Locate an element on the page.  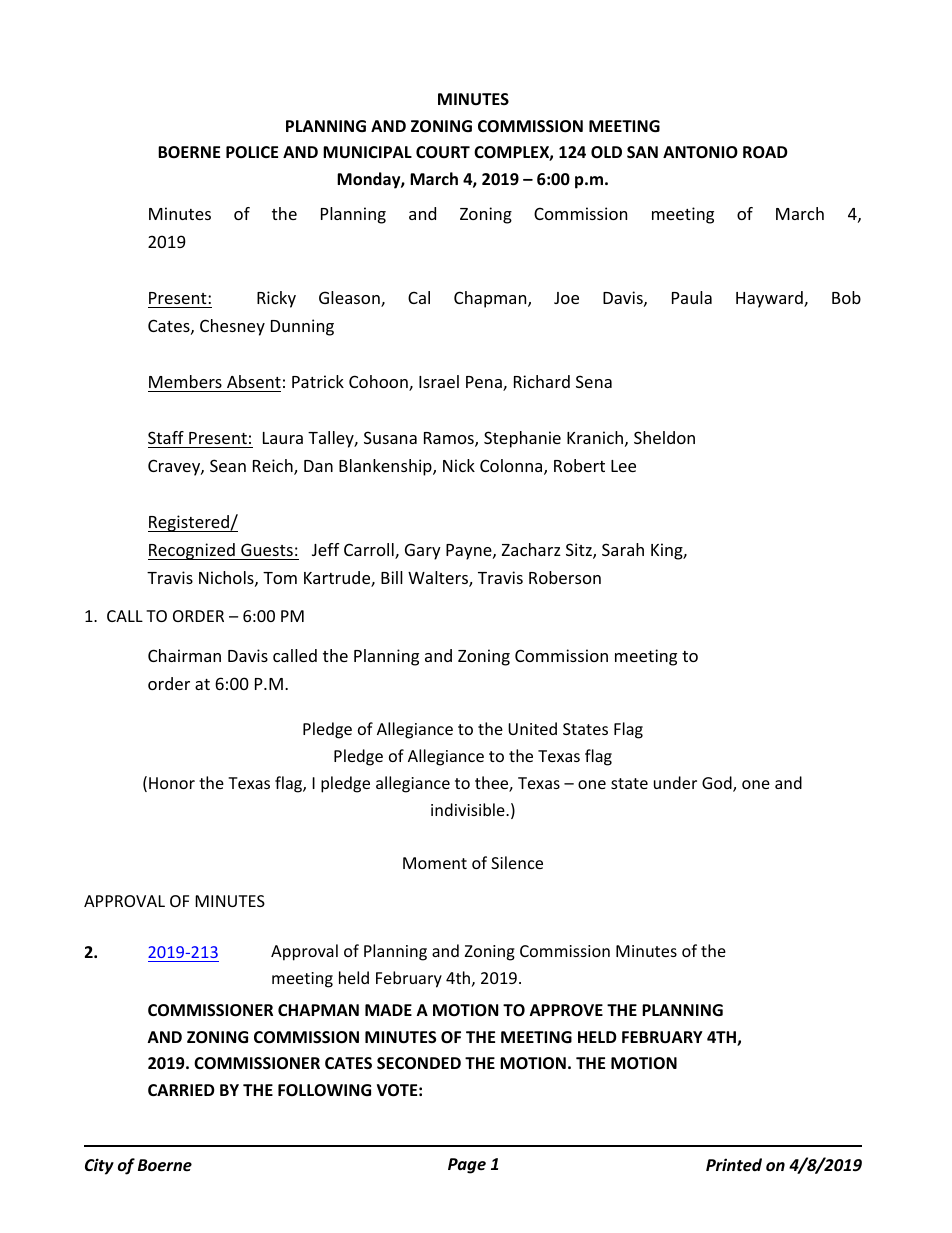
Ramos is located at coordinates (450, 439).
